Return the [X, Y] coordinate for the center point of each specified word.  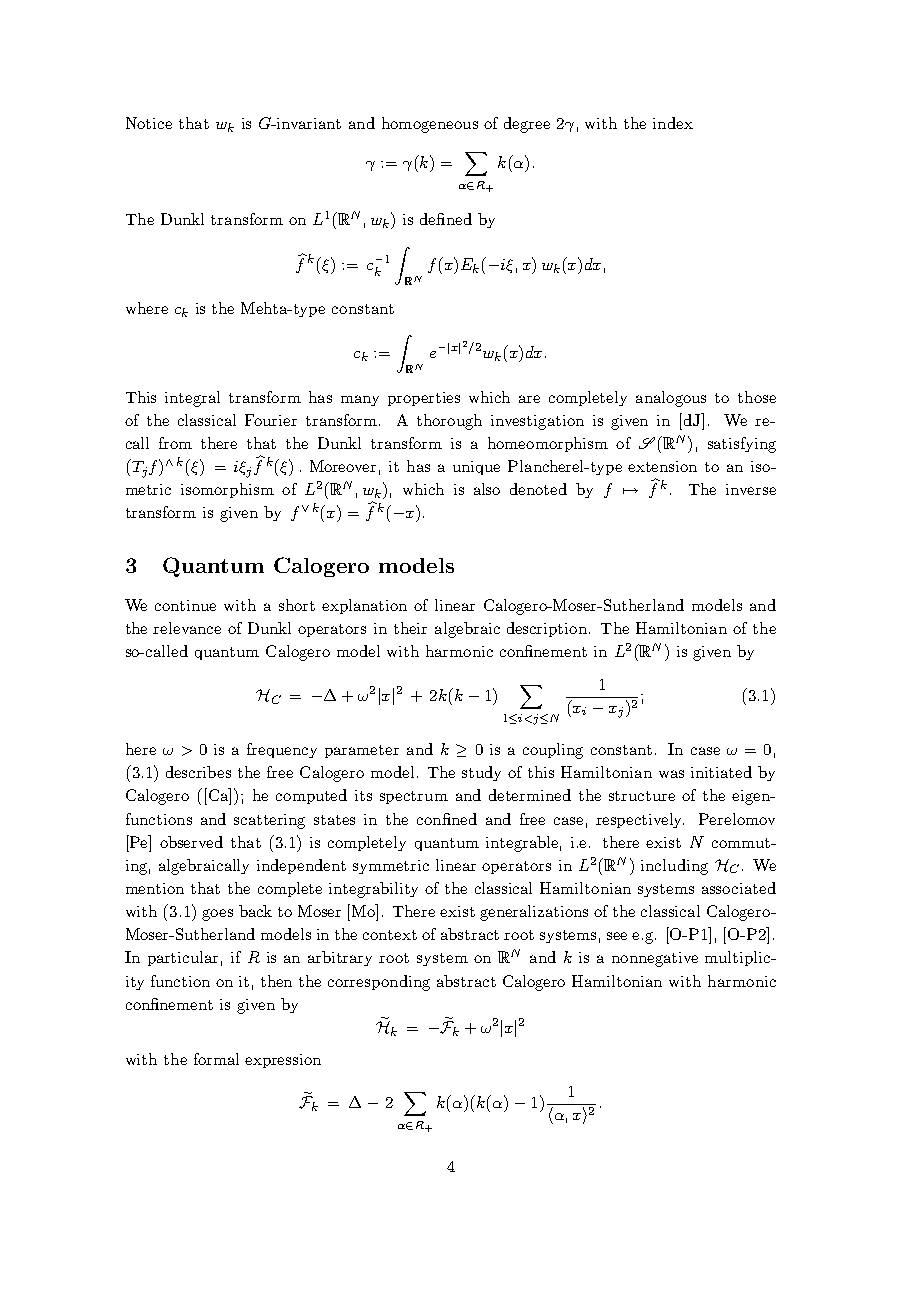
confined [447, 819]
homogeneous [430, 125]
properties [424, 399]
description [547, 629]
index [673, 123]
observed [191, 842]
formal [216, 1059]
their [410, 628]
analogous [671, 399]
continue [185, 605]
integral [192, 399]
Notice [149, 123]
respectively [640, 820]
